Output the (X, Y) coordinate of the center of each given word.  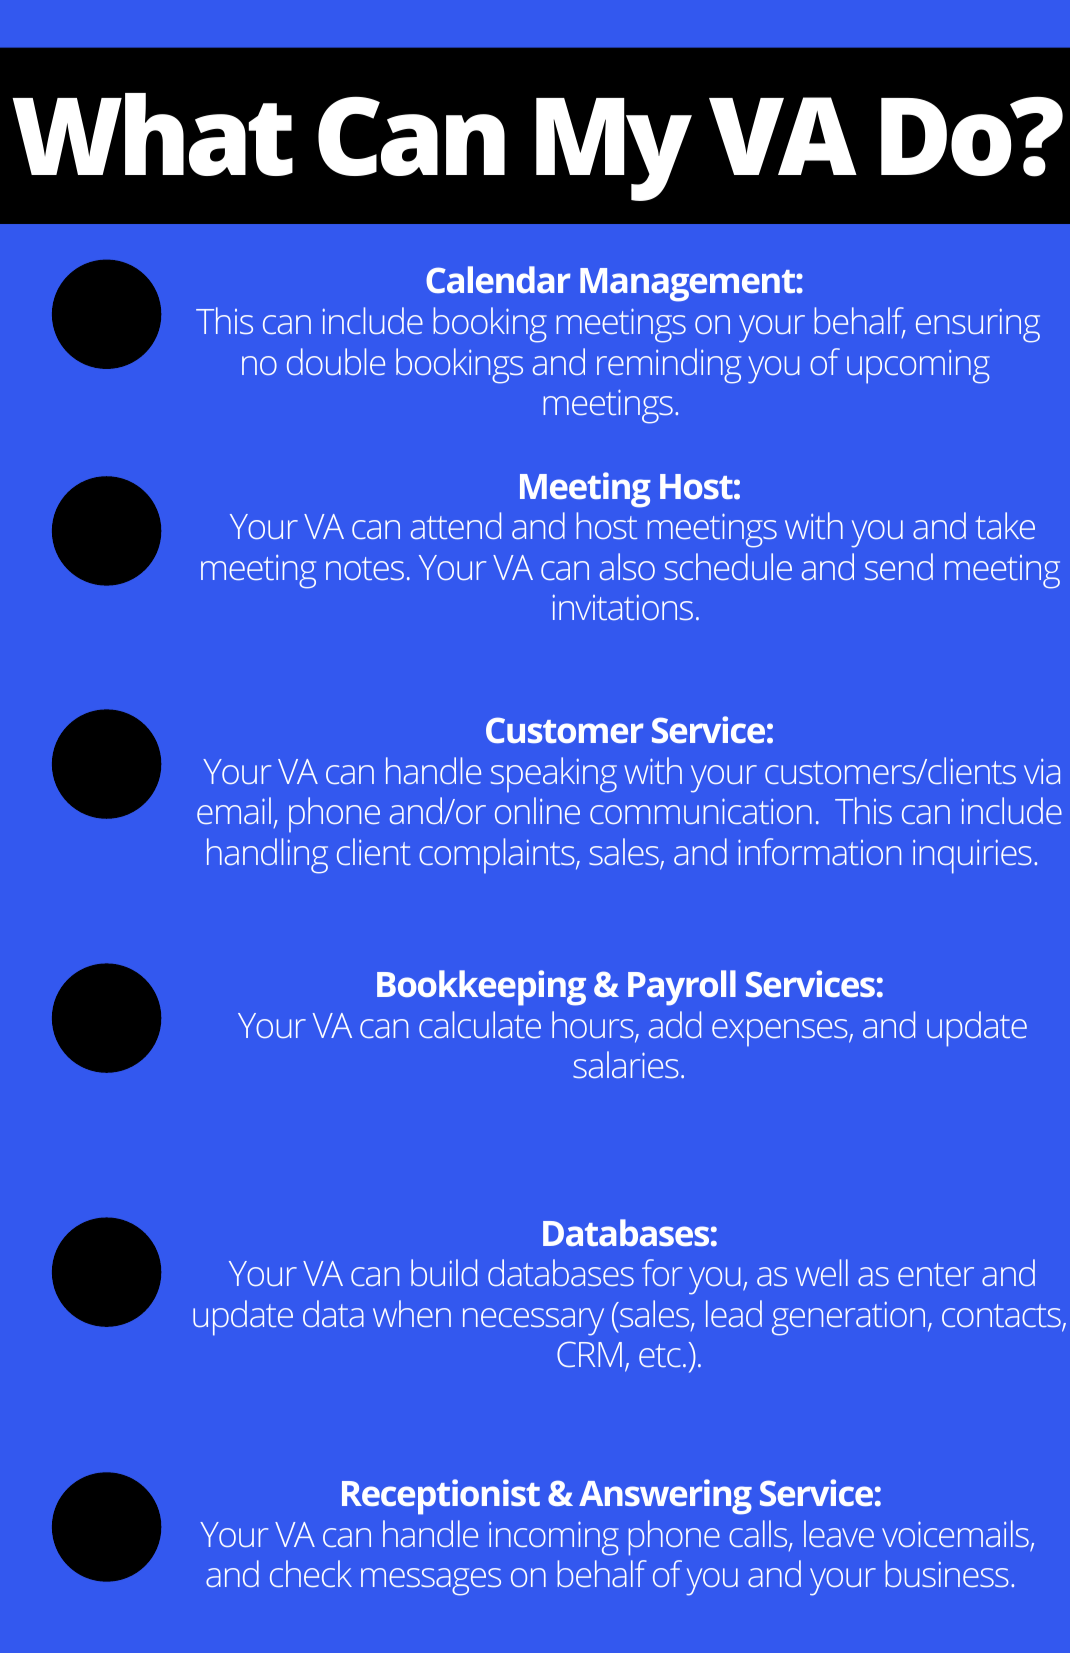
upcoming (918, 367)
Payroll (682, 988)
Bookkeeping (481, 988)
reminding (669, 366)
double (336, 361)
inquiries (972, 857)
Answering (665, 1497)
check (311, 1573)
